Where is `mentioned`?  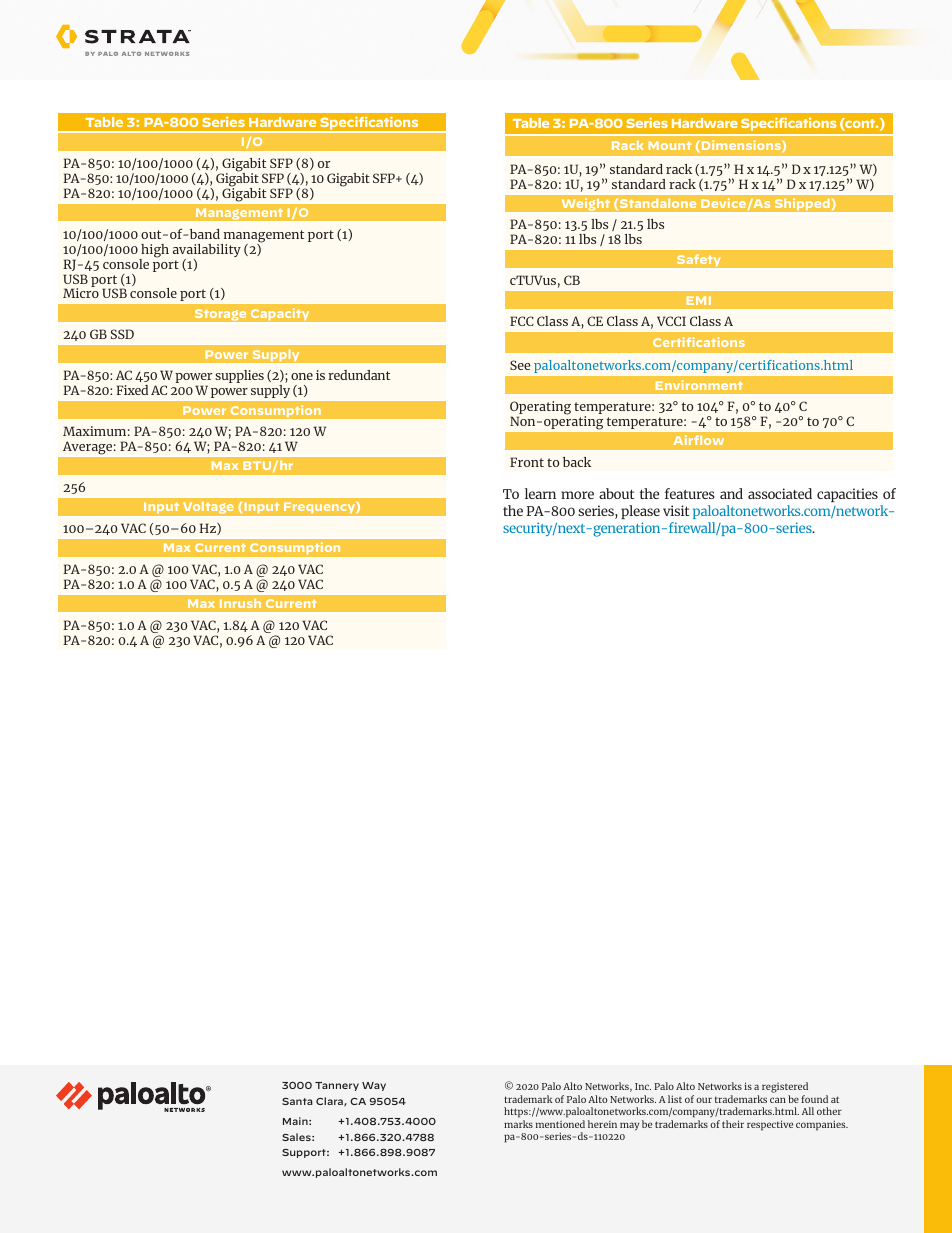
mentioned is located at coordinates (560, 1124).
